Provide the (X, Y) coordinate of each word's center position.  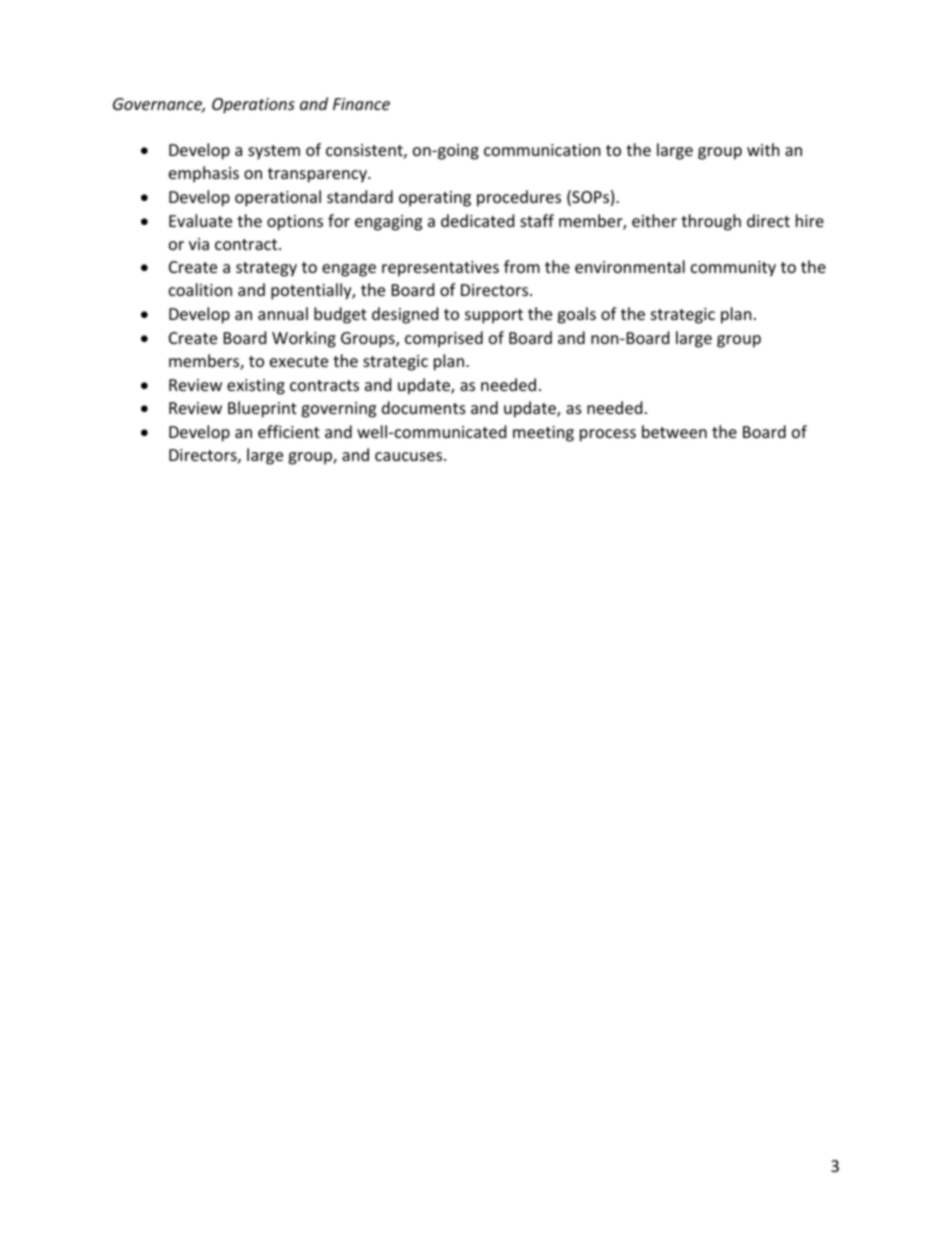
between (674, 431)
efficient (289, 431)
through (711, 222)
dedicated (477, 220)
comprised (444, 339)
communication (542, 150)
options (295, 223)
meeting (543, 434)
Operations (253, 106)
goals (576, 315)
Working (304, 339)
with (763, 149)
